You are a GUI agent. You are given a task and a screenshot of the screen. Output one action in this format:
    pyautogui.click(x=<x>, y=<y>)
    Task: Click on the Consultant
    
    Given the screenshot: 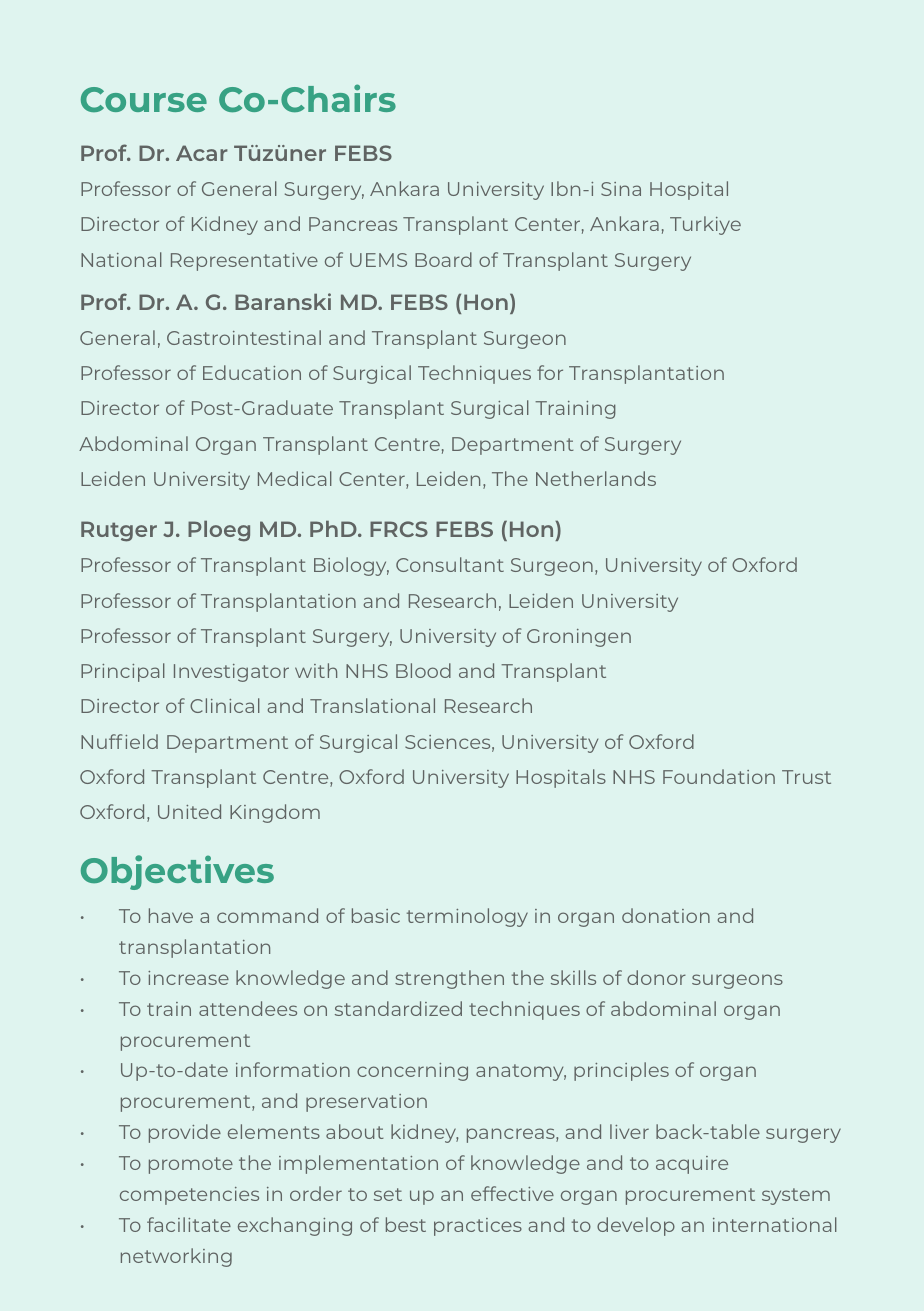 What is the action you would take?
    pyautogui.click(x=450, y=564)
